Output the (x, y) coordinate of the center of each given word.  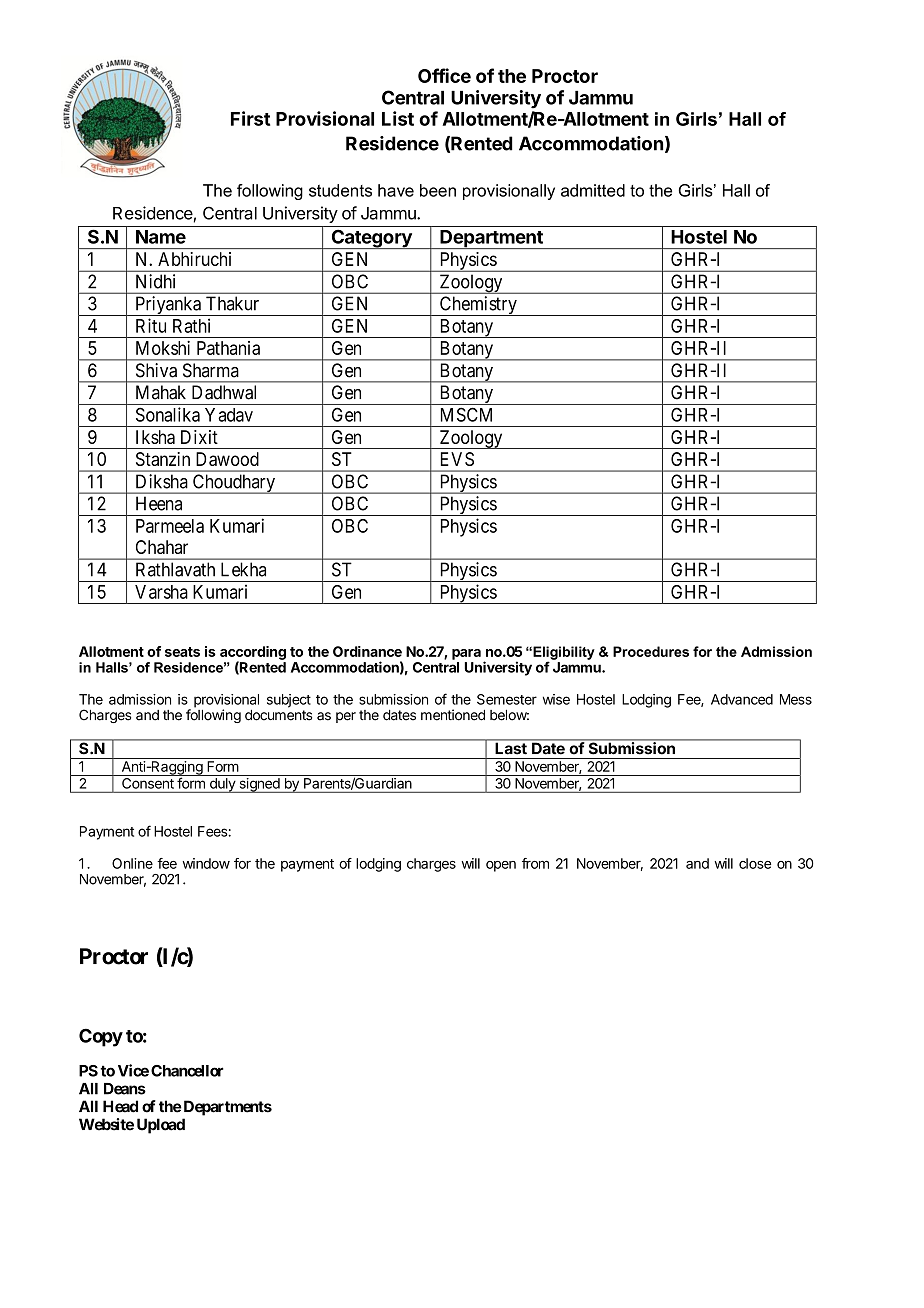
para (466, 654)
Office (444, 75)
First (250, 118)
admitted (593, 190)
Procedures (651, 651)
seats (182, 652)
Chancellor (187, 1071)
